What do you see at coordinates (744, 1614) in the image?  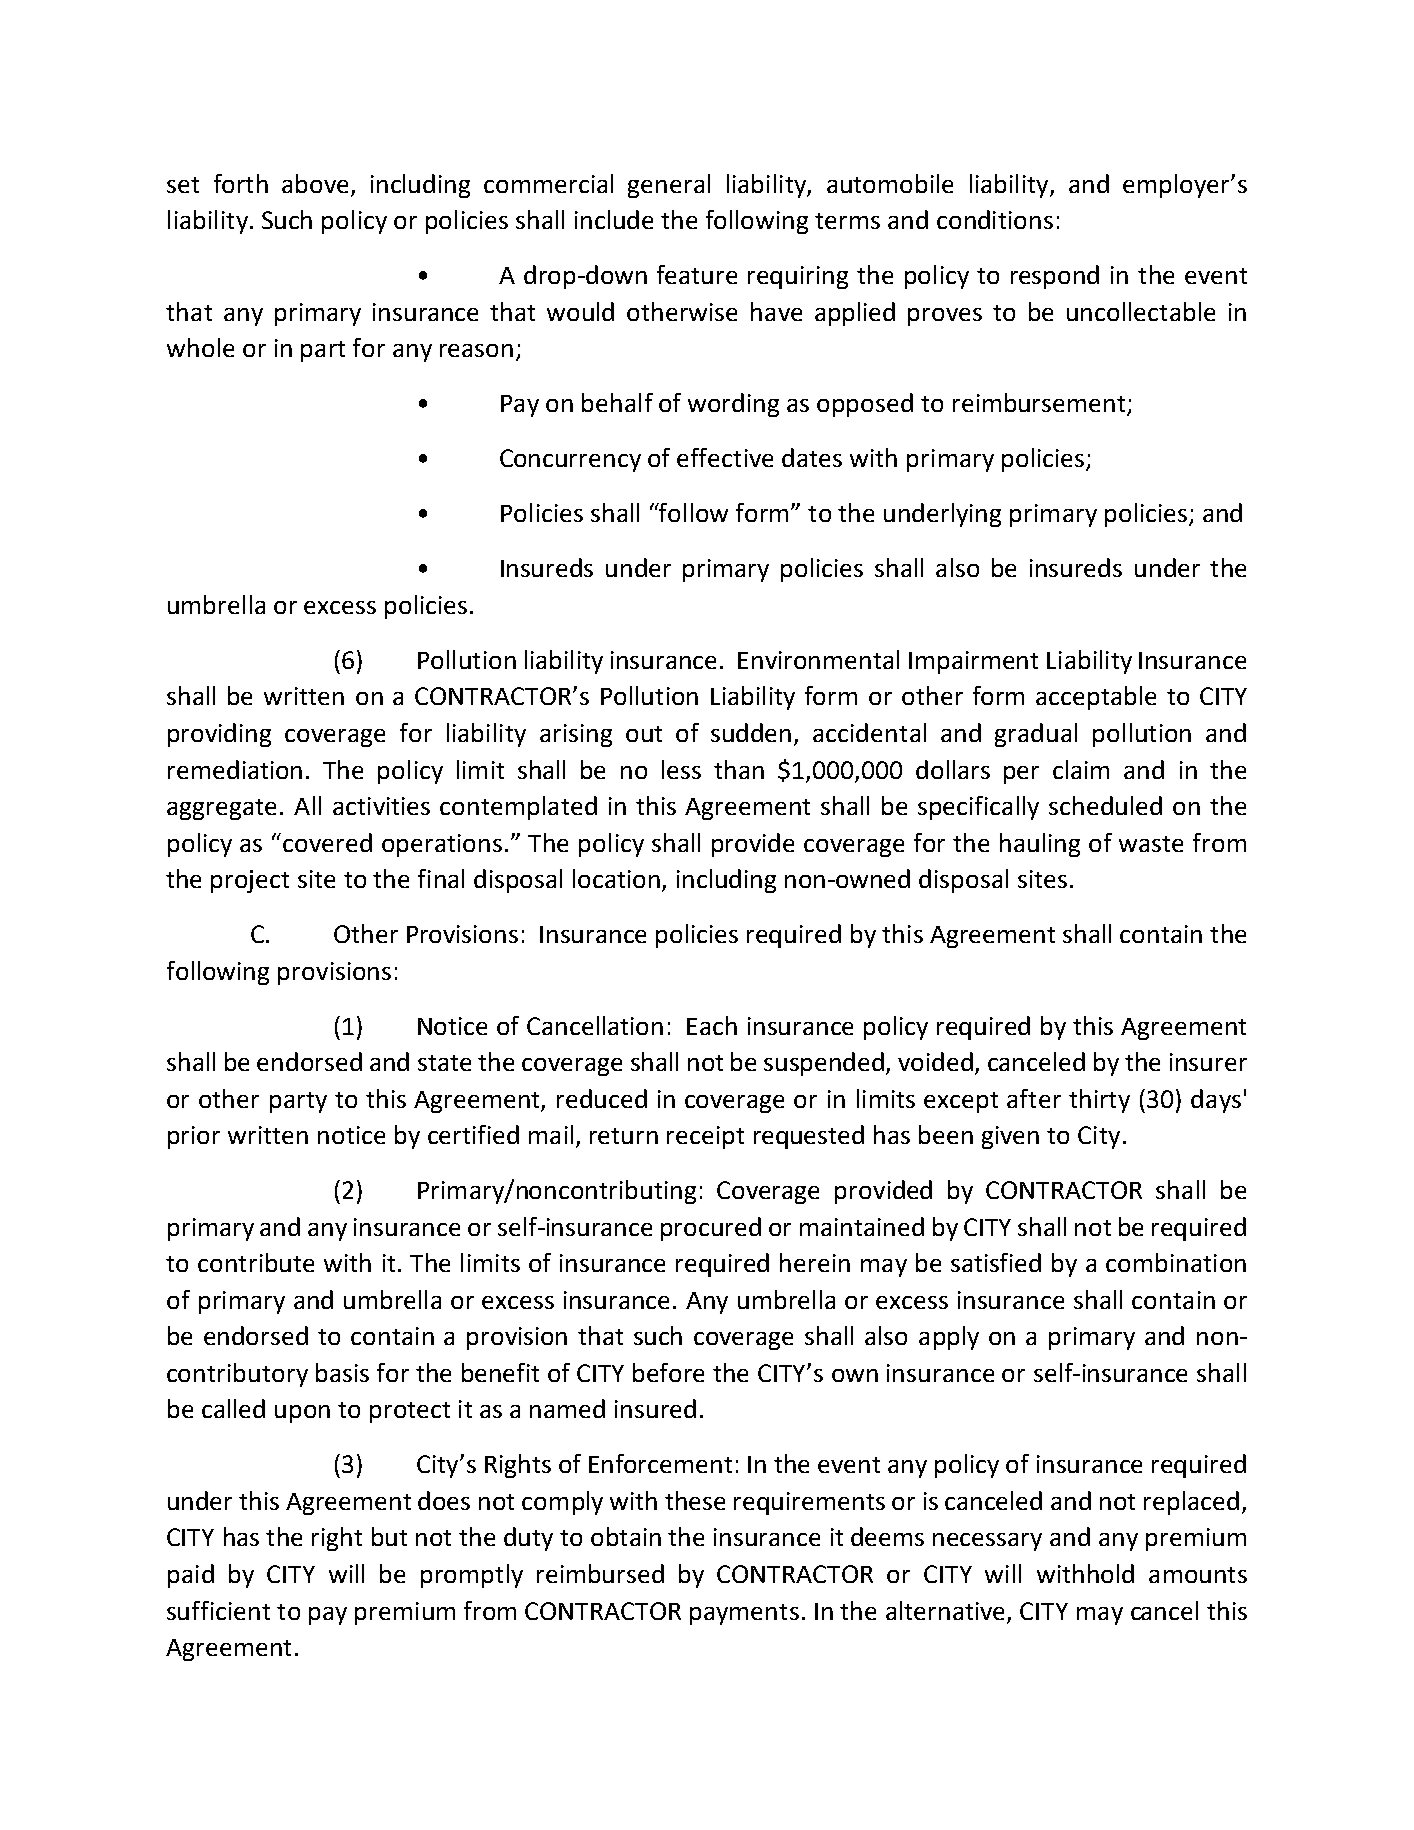 I see `payments` at bounding box center [744, 1614].
